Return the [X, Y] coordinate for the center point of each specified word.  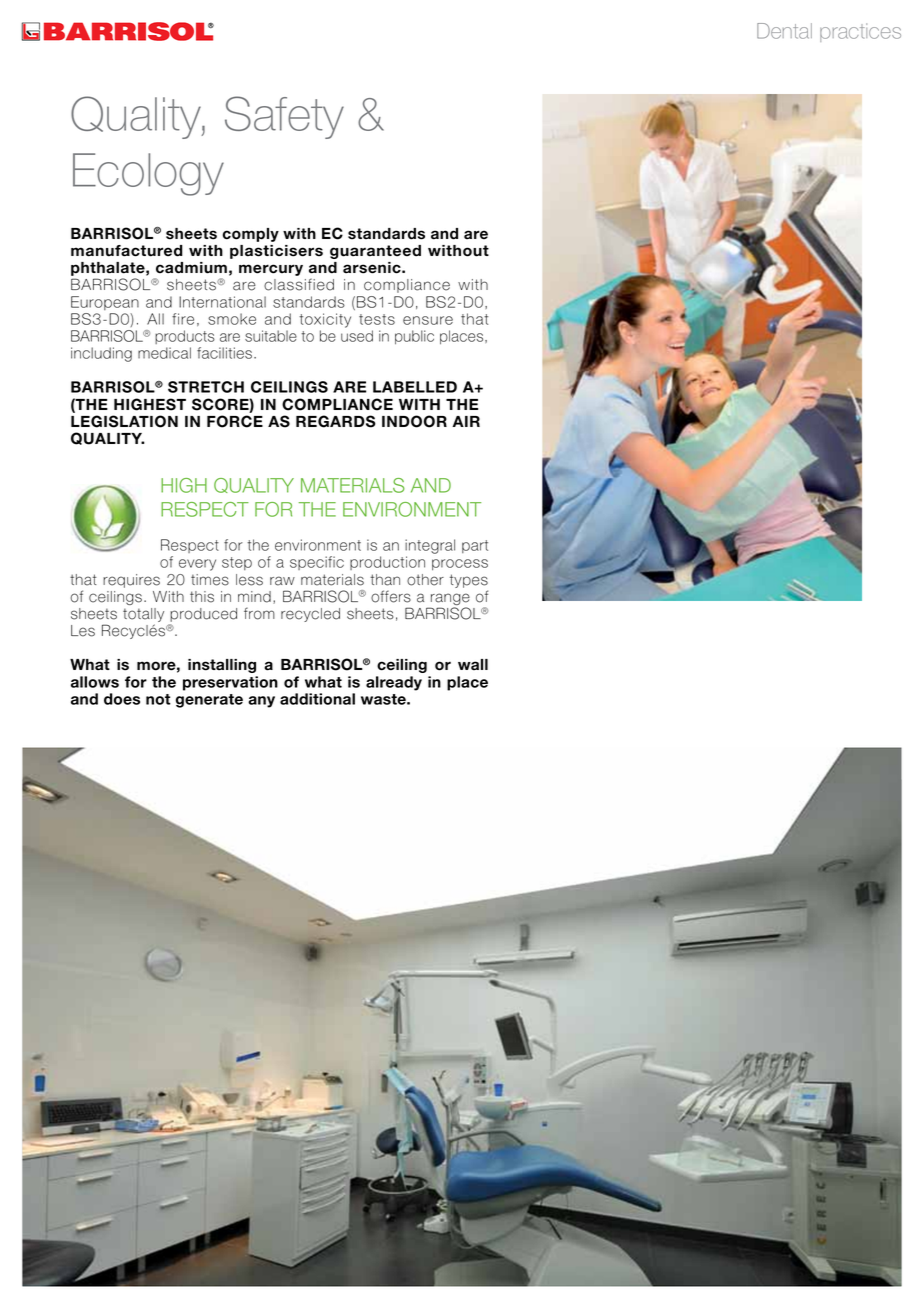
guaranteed [375, 252]
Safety [284, 117]
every [197, 565]
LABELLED [415, 387]
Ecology [148, 174]
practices [860, 32]
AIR [466, 421]
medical [164, 353]
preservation [230, 683]
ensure [428, 320]
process [460, 565]
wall [473, 664]
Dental [784, 31]
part [475, 546]
